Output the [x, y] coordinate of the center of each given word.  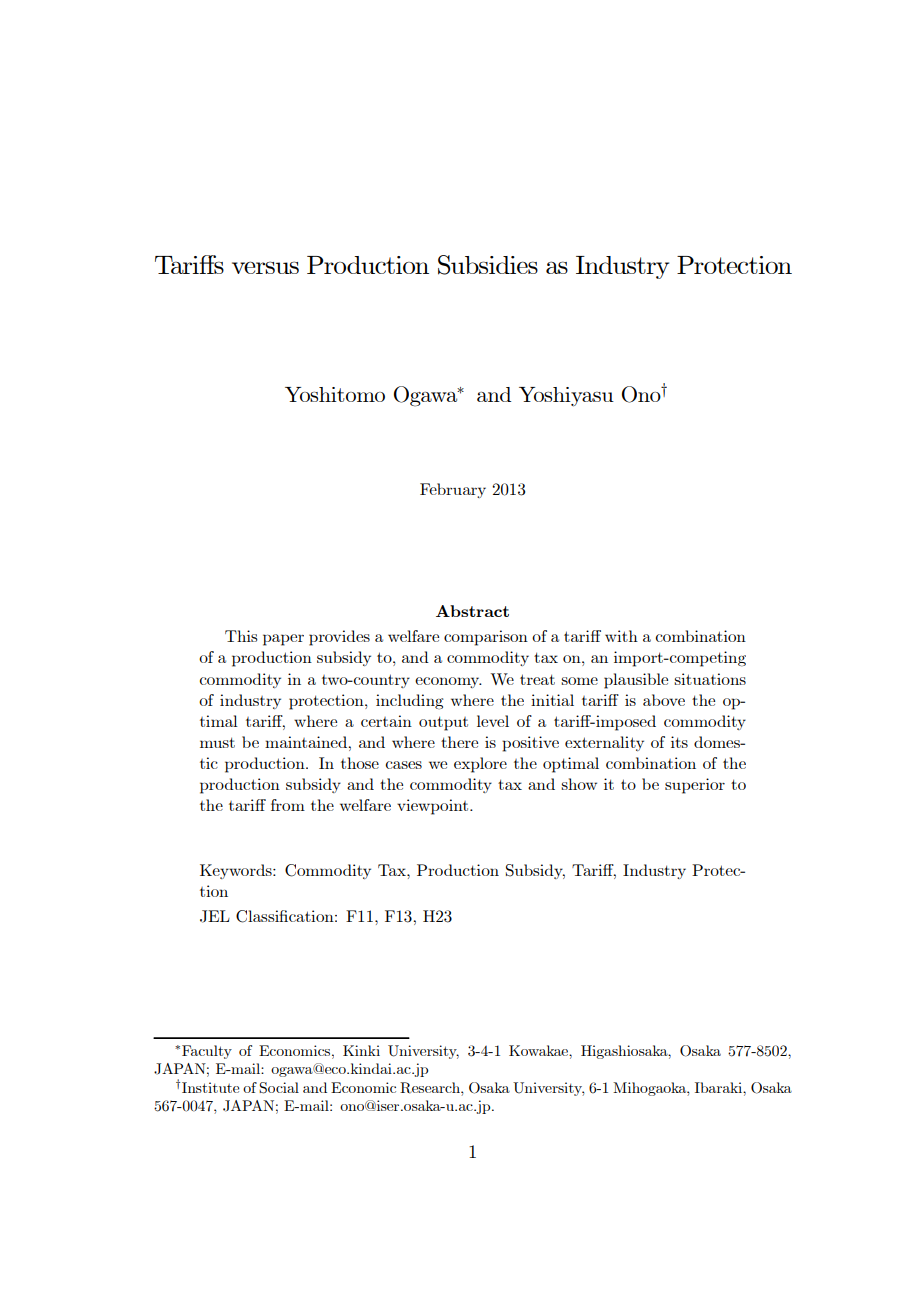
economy [448, 682]
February [453, 490]
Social [279, 1088]
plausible [636, 681]
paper [283, 640]
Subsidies [488, 265]
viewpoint [434, 807]
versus [265, 267]
